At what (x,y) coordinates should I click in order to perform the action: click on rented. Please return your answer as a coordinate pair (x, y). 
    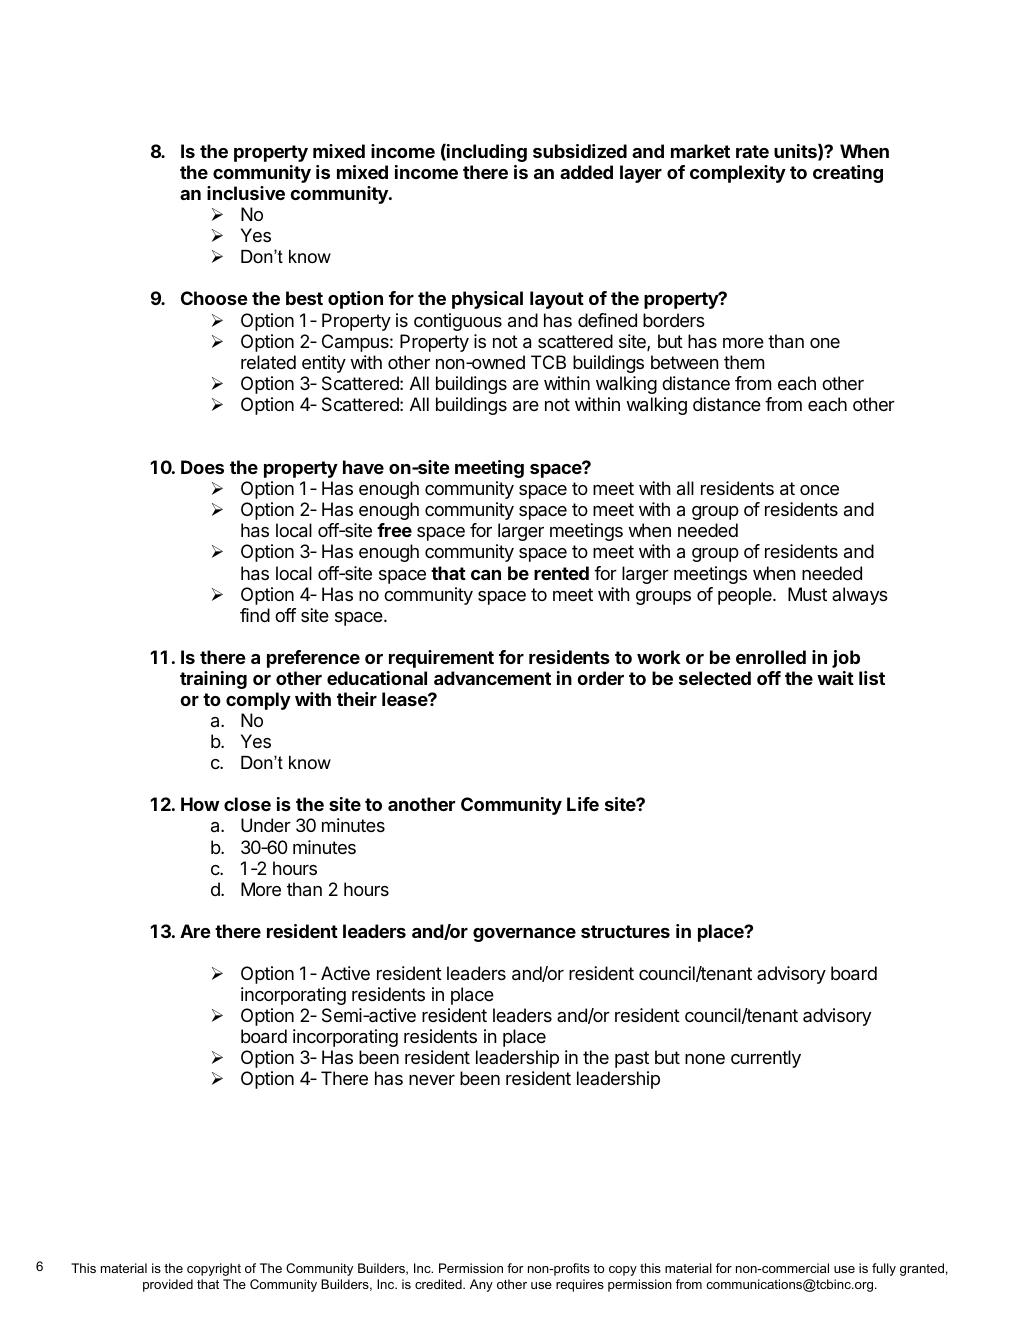
    Looking at the image, I should click on (561, 573).
